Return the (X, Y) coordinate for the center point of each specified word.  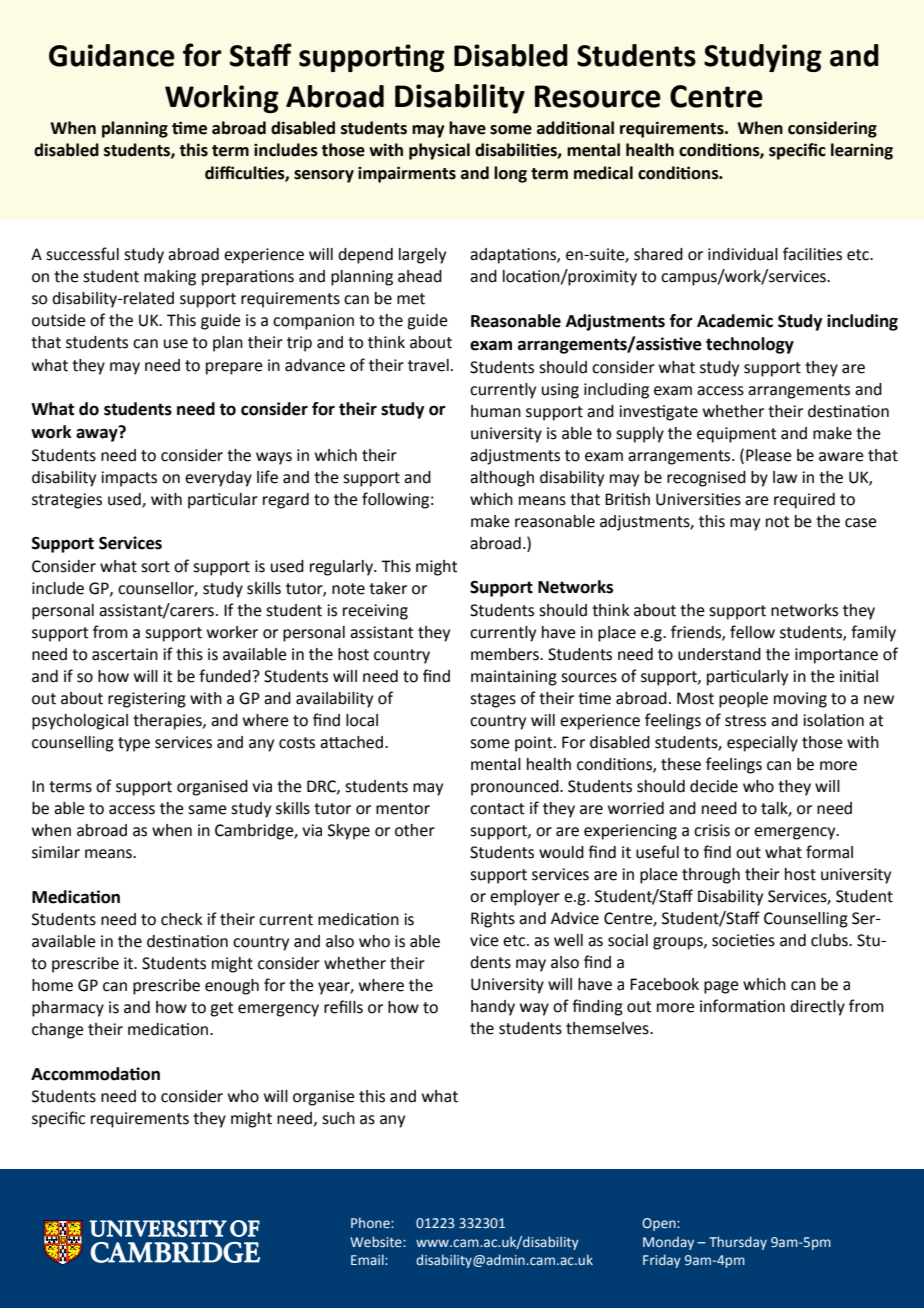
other (415, 830)
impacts (129, 479)
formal (829, 852)
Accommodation (95, 1074)
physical (439, 151)
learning (862, 151)
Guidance (112, 55)
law (785, 477)
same (207, 810)
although (502, 479)
